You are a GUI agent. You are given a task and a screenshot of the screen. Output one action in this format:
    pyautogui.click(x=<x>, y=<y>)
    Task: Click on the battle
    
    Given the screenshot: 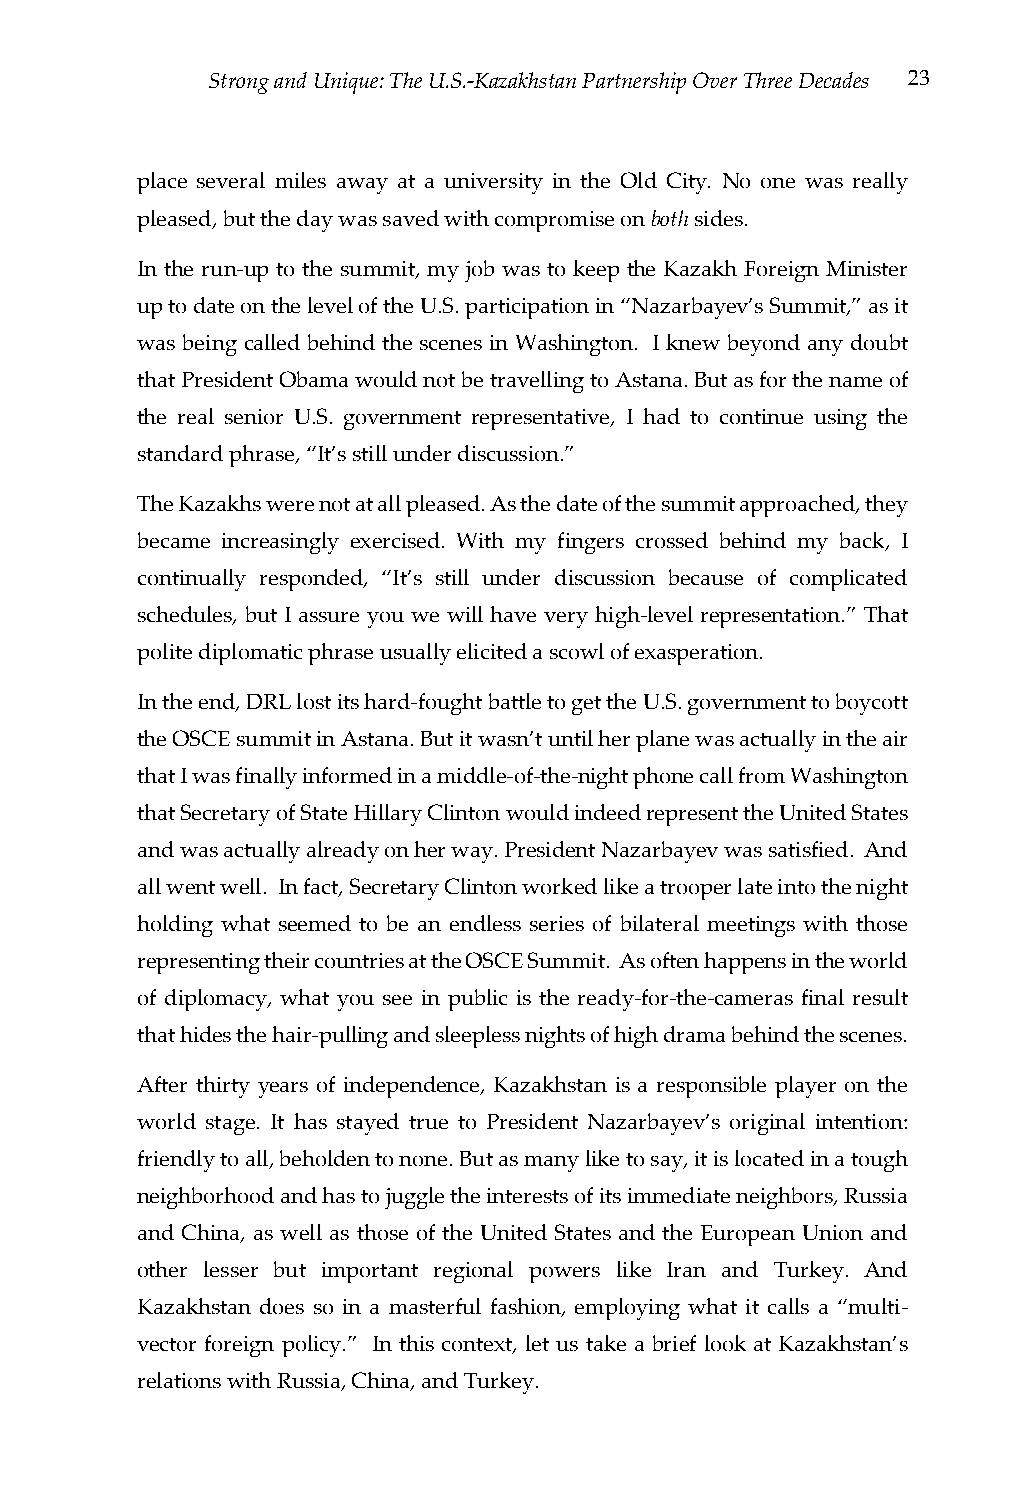 What is the action you would take?
    pyautogui.click(x=515, y=701)
